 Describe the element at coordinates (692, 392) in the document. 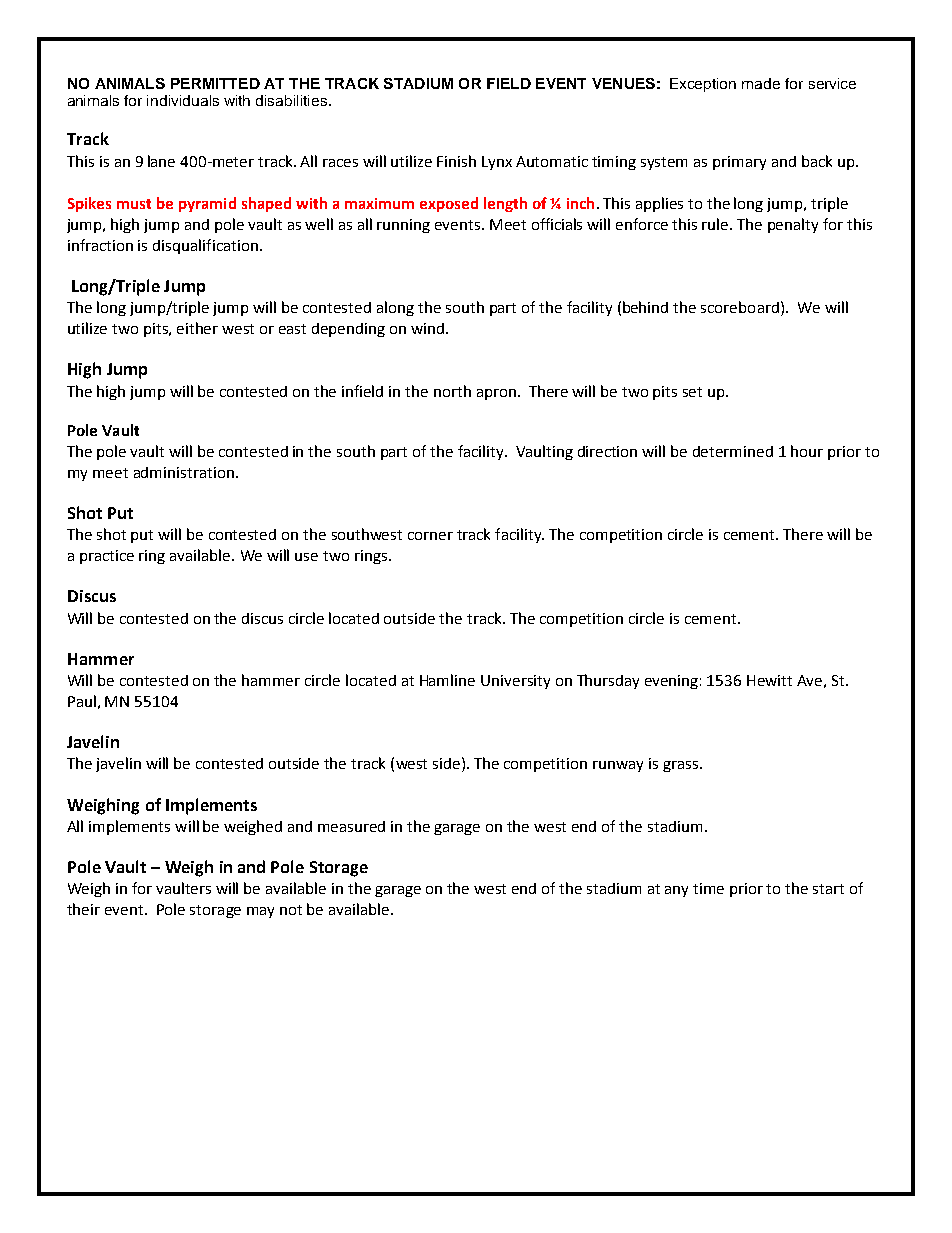

I see `set` at that location.
